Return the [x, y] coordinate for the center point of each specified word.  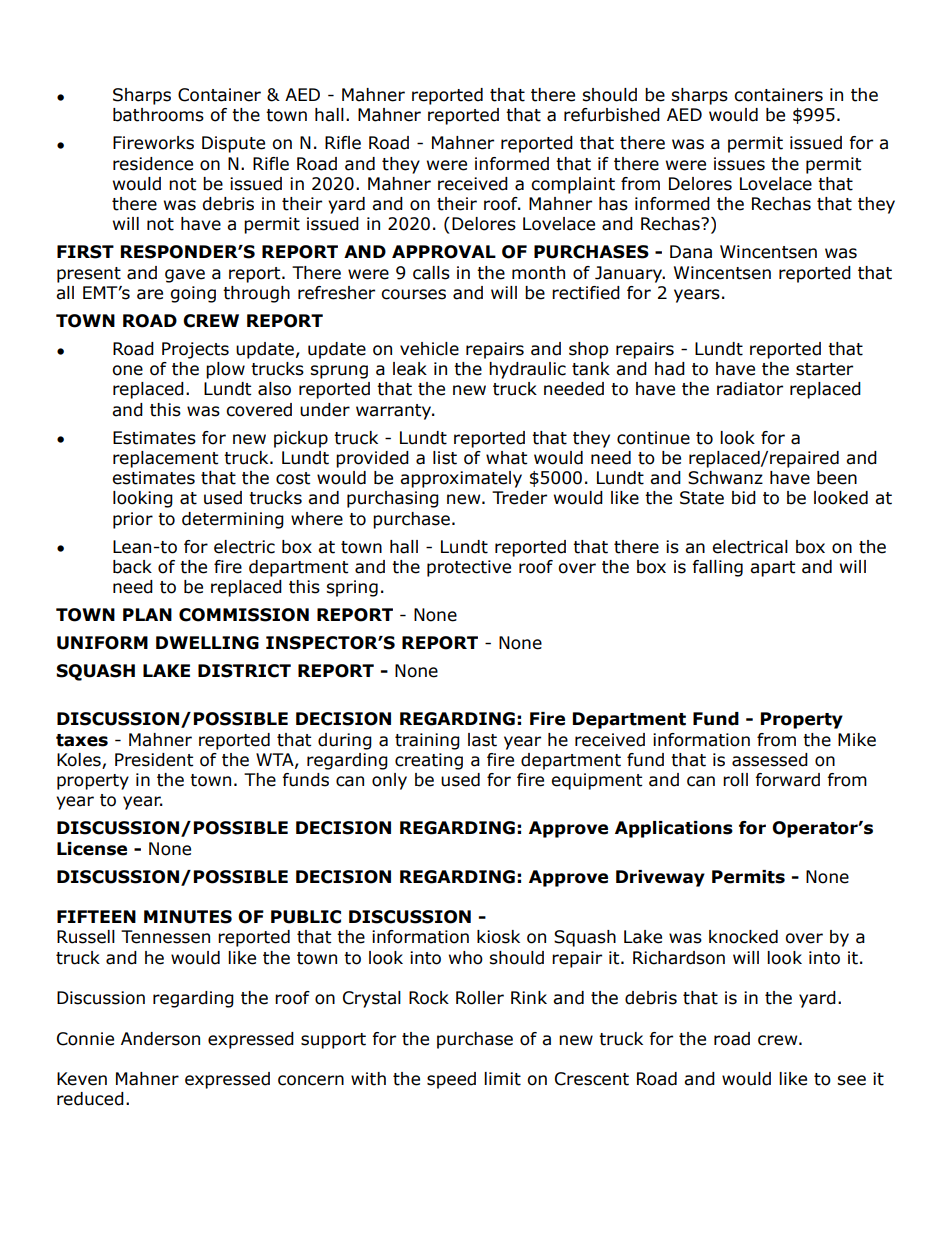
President [154, 760]
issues [739, 164]
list [445, 458]
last [482, 740]
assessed [770, 760]
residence [153, 164]
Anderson [160, 1039]
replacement [165, 459]
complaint [573, 185]
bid [744, 498]
